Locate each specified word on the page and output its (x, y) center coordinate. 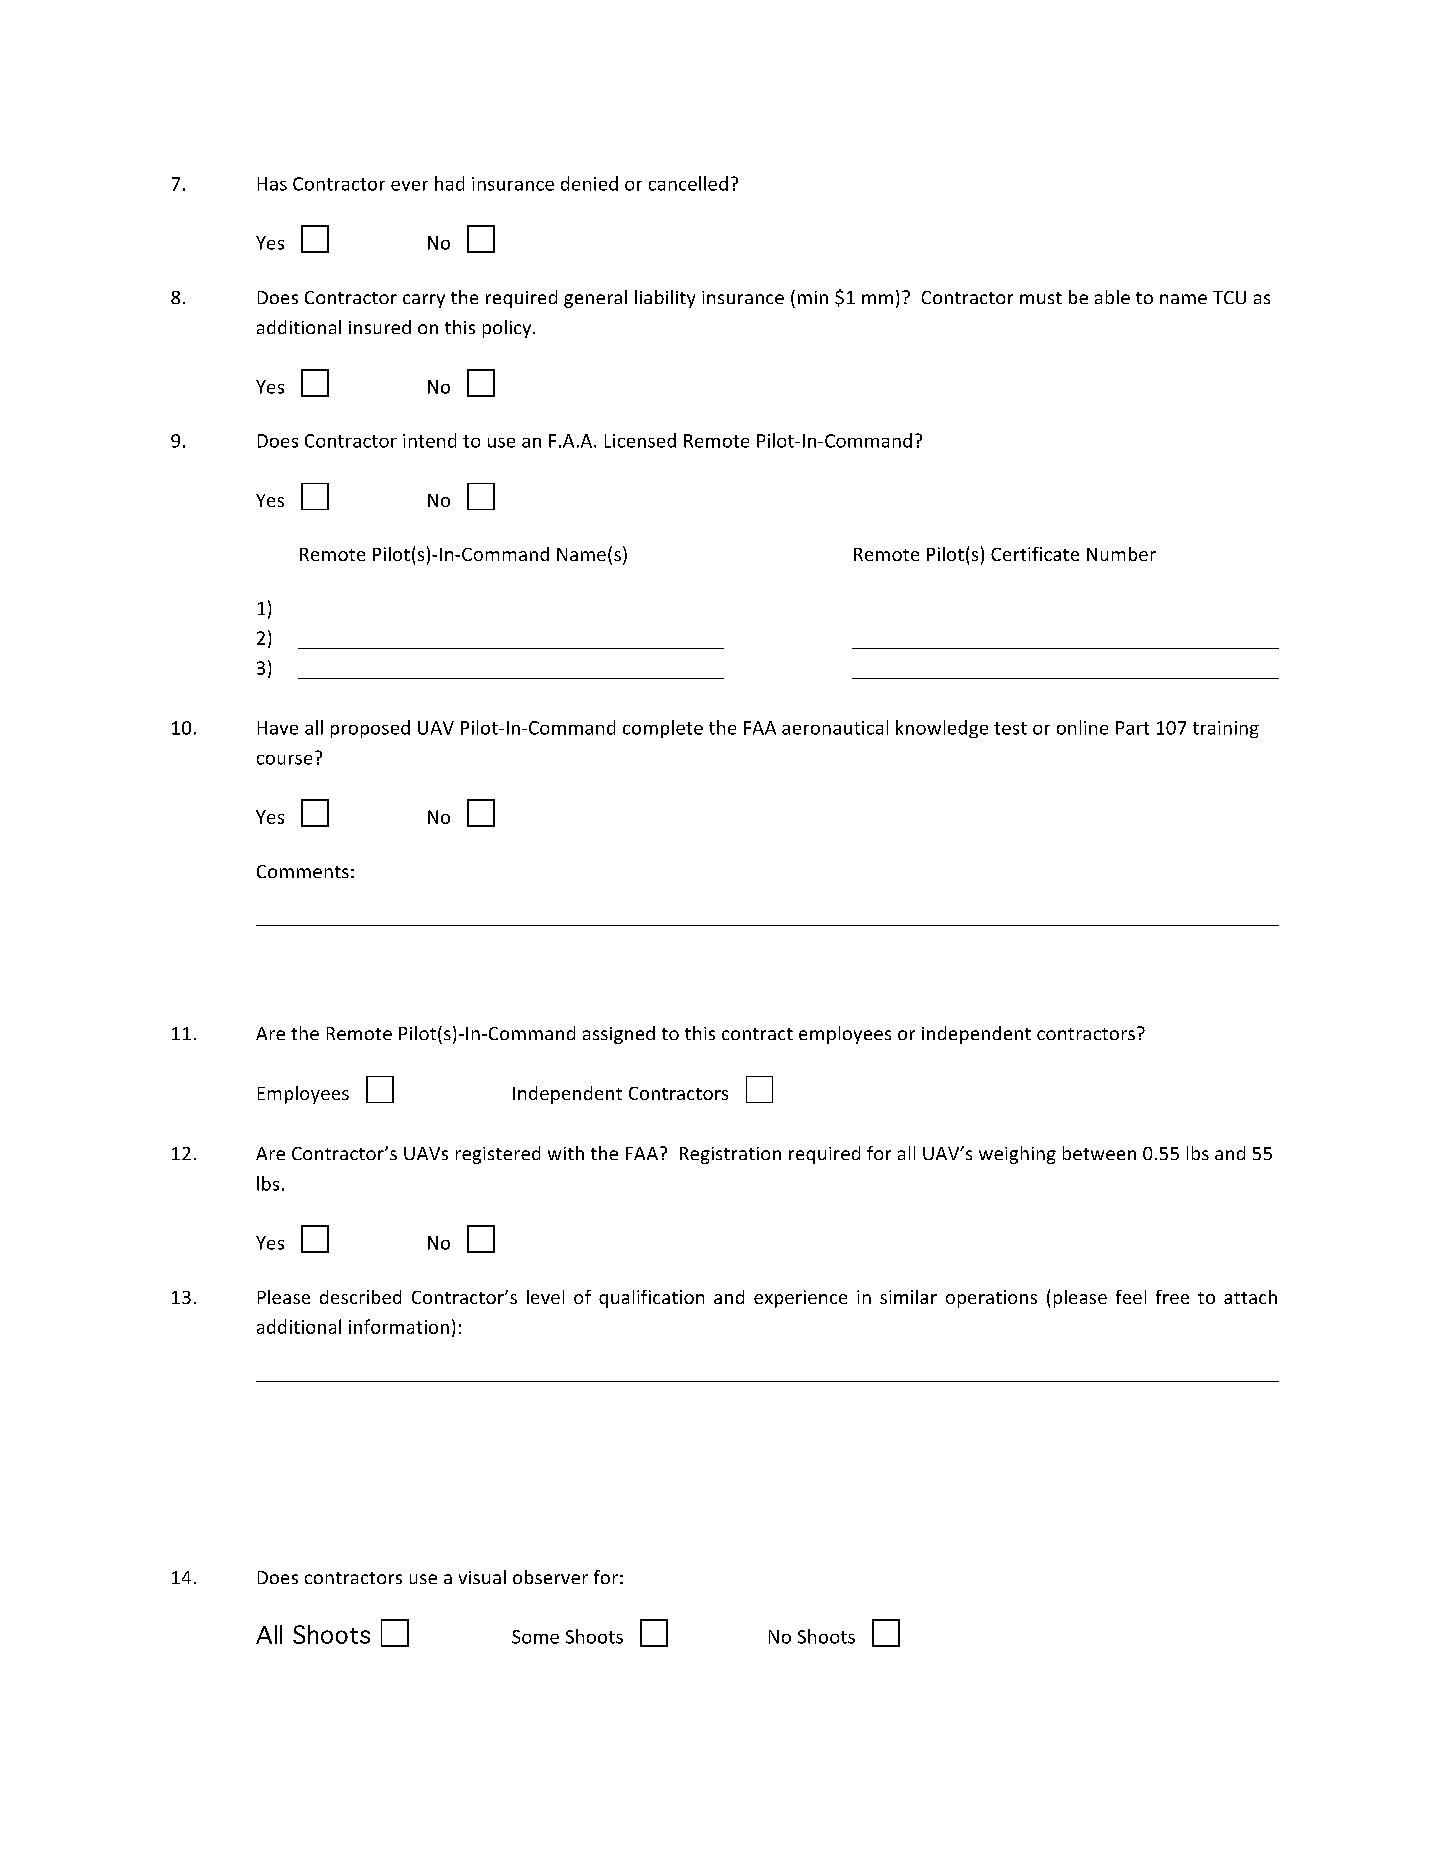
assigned (619, 1035)
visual (482, 1577)
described (360, 1297)
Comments (303, 871)
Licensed (640, 440)
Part (1132, 728)
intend (429, 440)
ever (409, 186)
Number (1121, 554)
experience (800, 1299)
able (1112, 297)
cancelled (688, 183)
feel (1131, 1297)
